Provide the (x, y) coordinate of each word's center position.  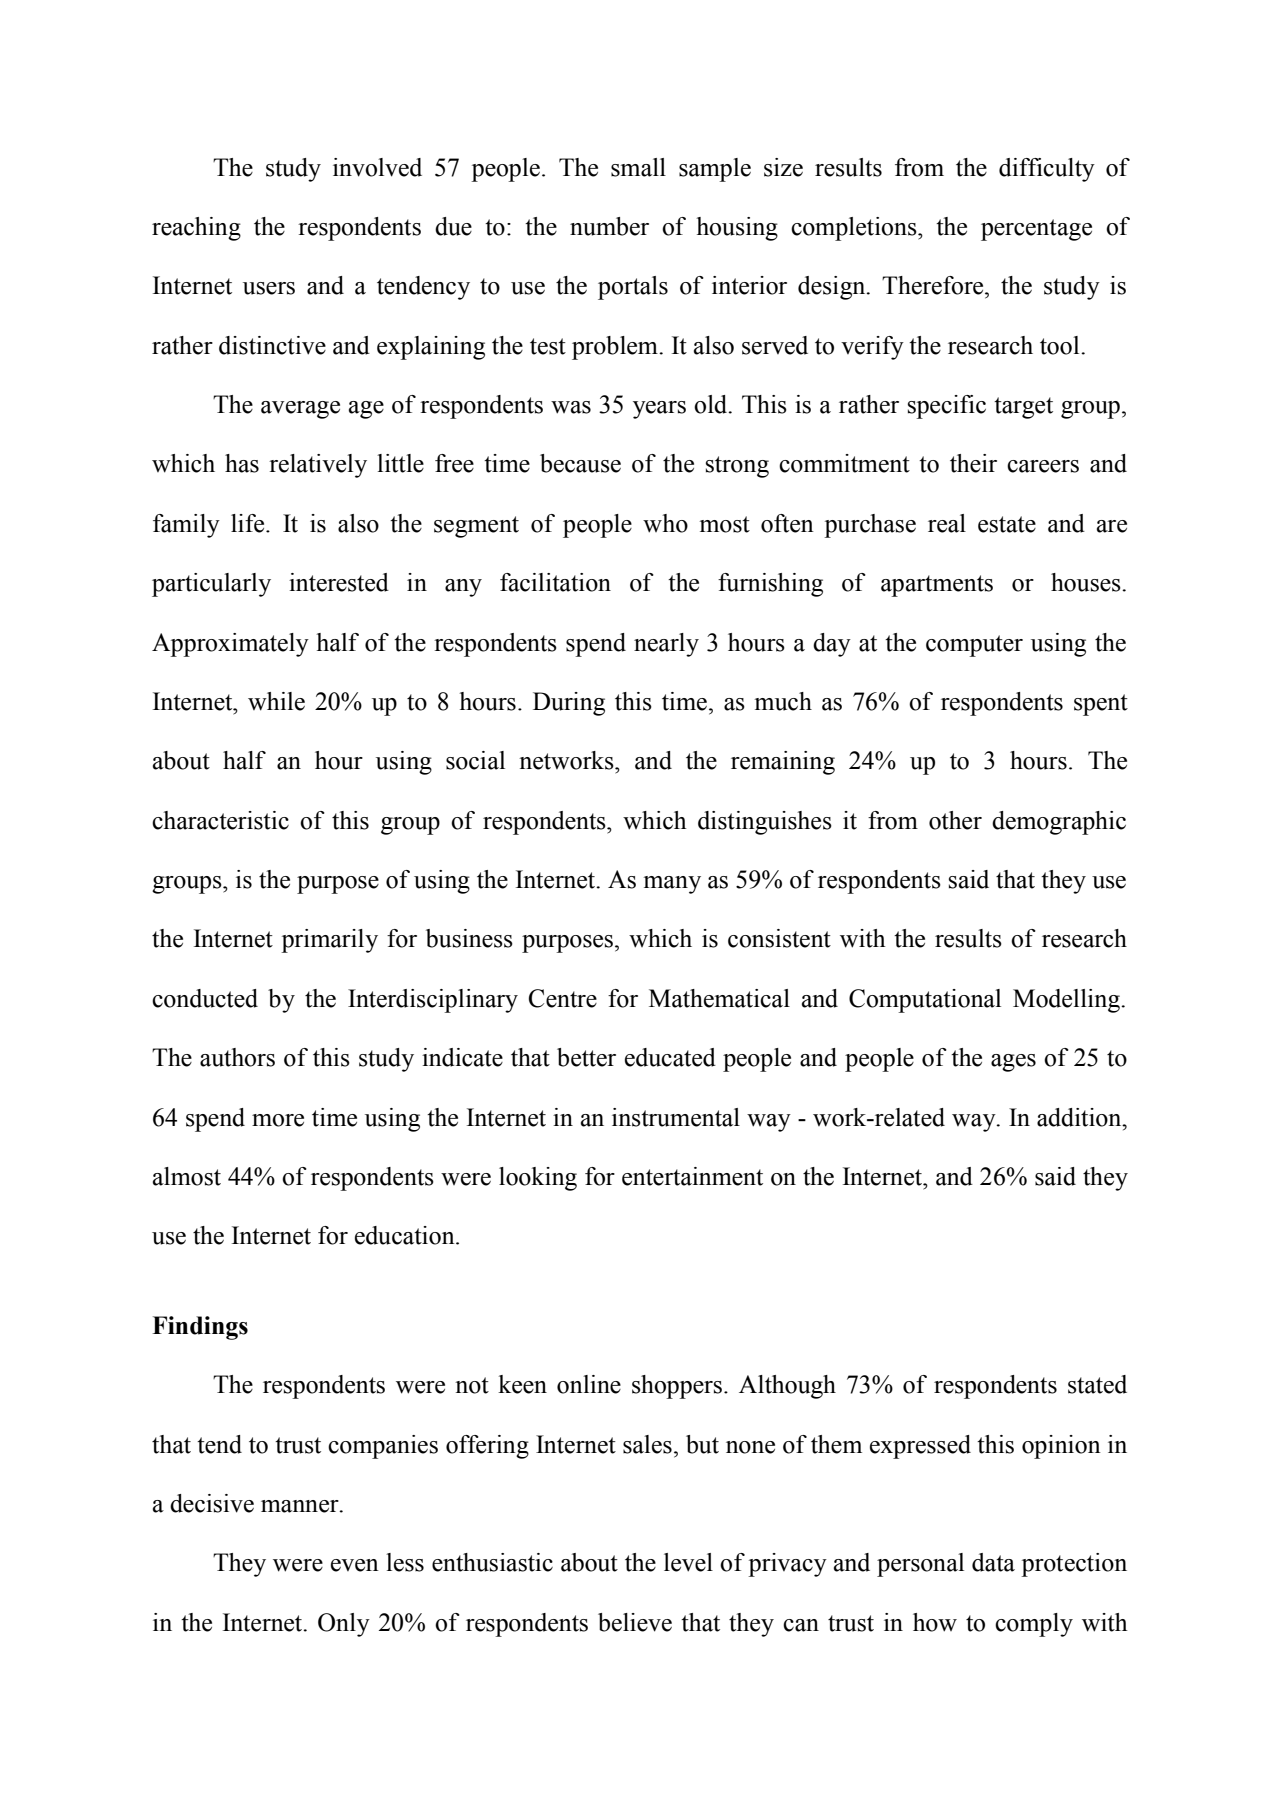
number (609, 226)
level (688, 1562)
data (993, 1562)
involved (377, 167)
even (355, 1565)
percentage (1036, 230)
